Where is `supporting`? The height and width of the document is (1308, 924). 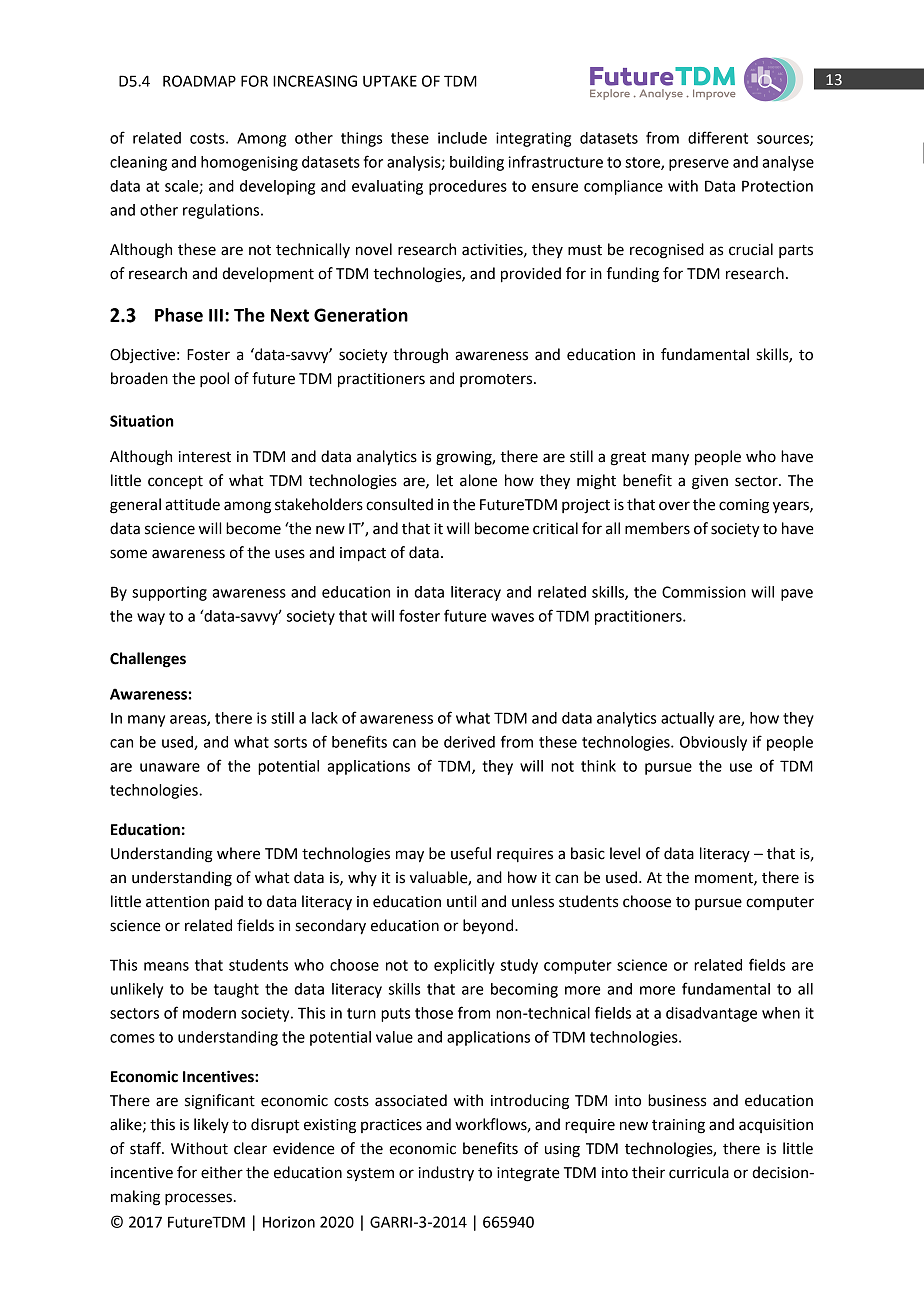 supporting is located at coordinates (169, 593).
